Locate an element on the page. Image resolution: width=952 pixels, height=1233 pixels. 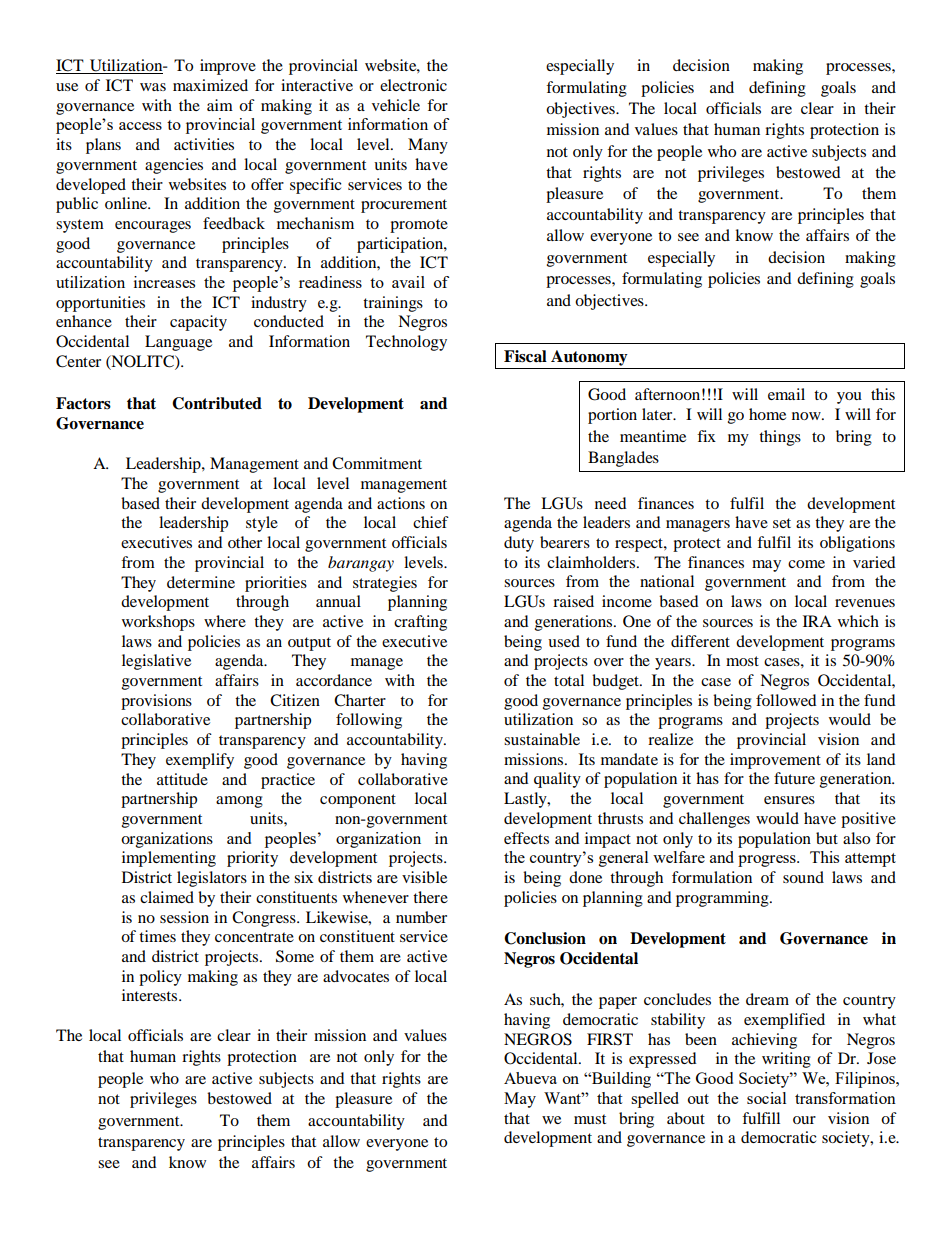
Many is located at coordinates (428, 146).
